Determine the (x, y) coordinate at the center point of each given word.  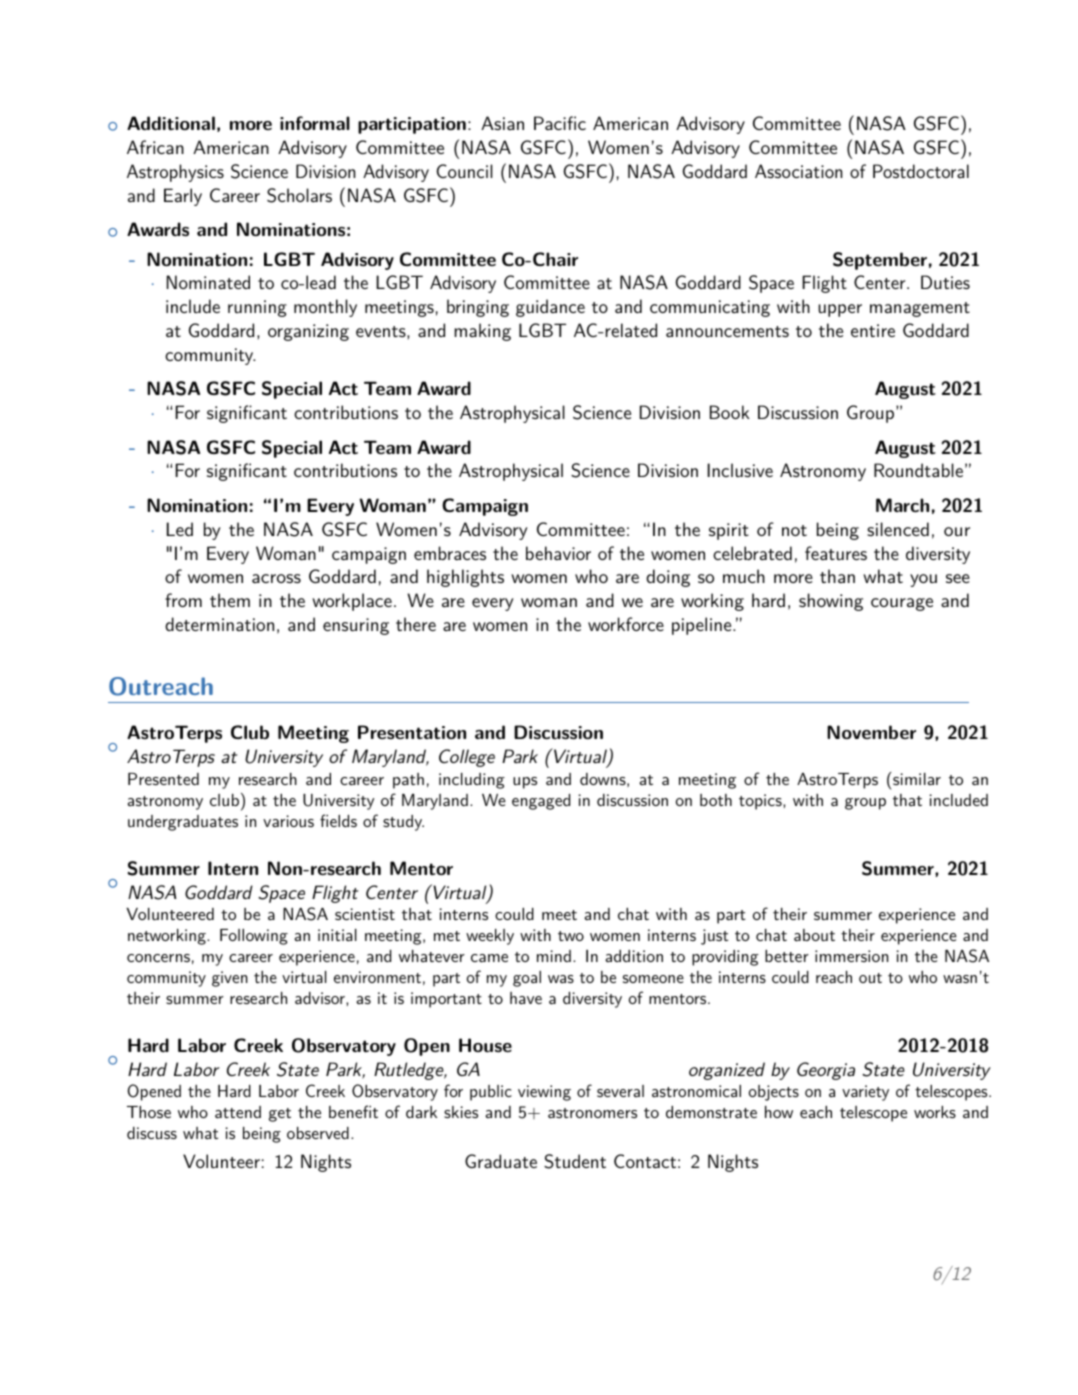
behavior (558, 553)
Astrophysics (175, 173)
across (276, 578)
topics (761, 802)
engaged (541, 802)
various (288, 821)
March (902, 505)
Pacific (560, 123)
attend (238, 1112)
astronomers (592, 1113)
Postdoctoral (921, 171)
